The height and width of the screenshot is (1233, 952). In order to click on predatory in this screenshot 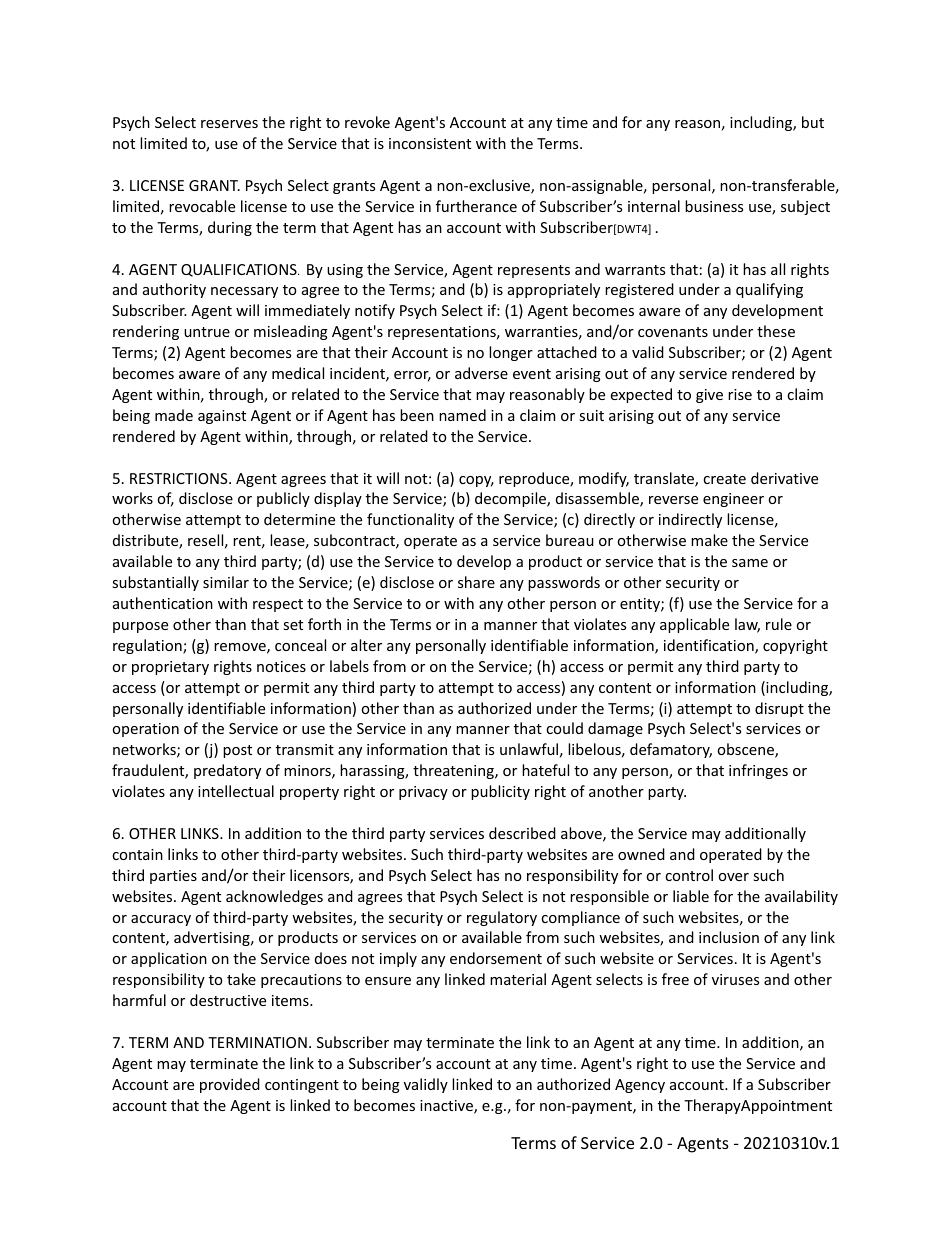, I will do `click(227, 771)`.
